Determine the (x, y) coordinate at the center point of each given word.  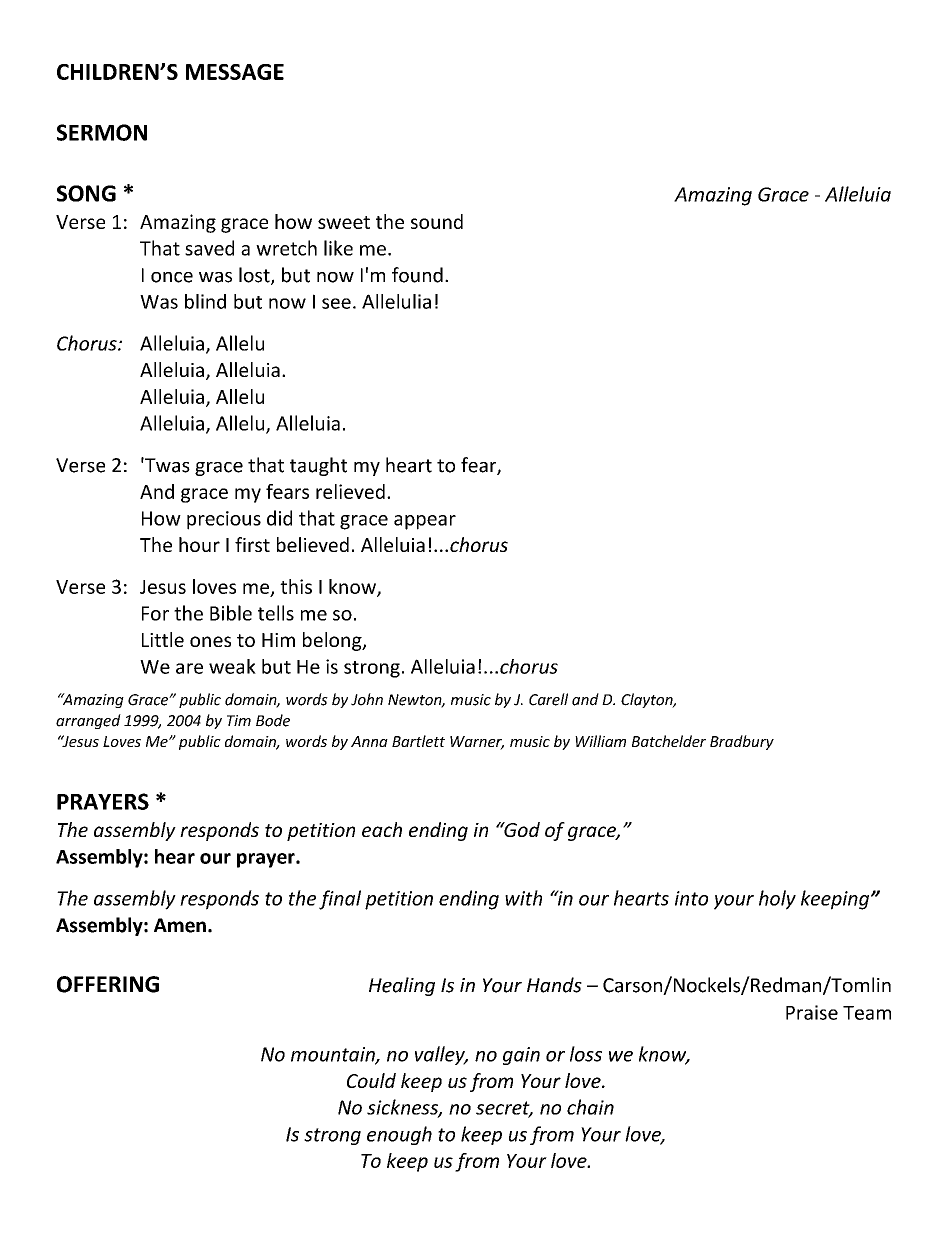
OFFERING (108, 984)
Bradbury (742, 742)
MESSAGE (235, 72)
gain (521, 1056)
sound (437, 221)
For (155, 613)
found (417, 275)
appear (425, 522)
